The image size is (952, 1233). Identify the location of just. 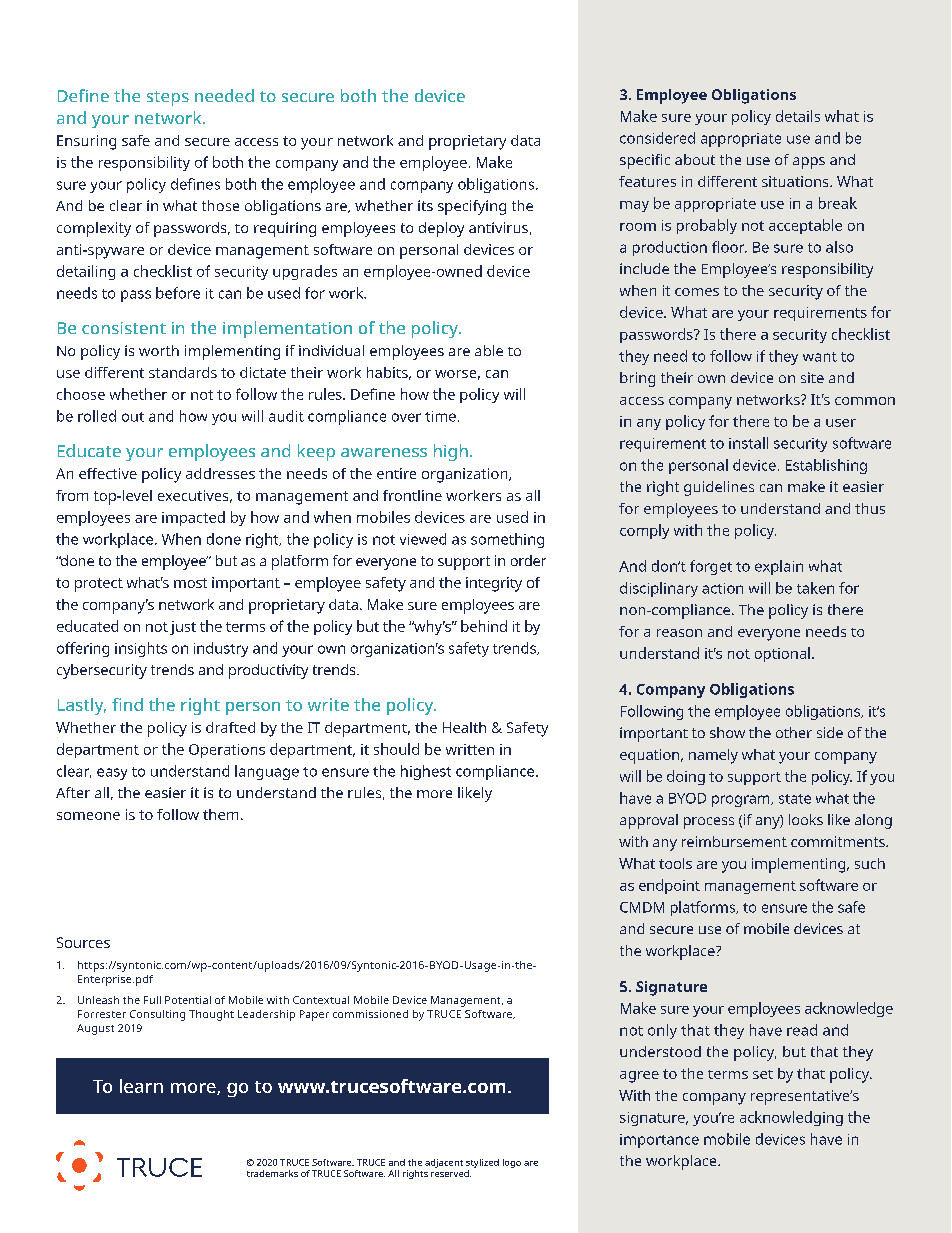
(183, 628).
